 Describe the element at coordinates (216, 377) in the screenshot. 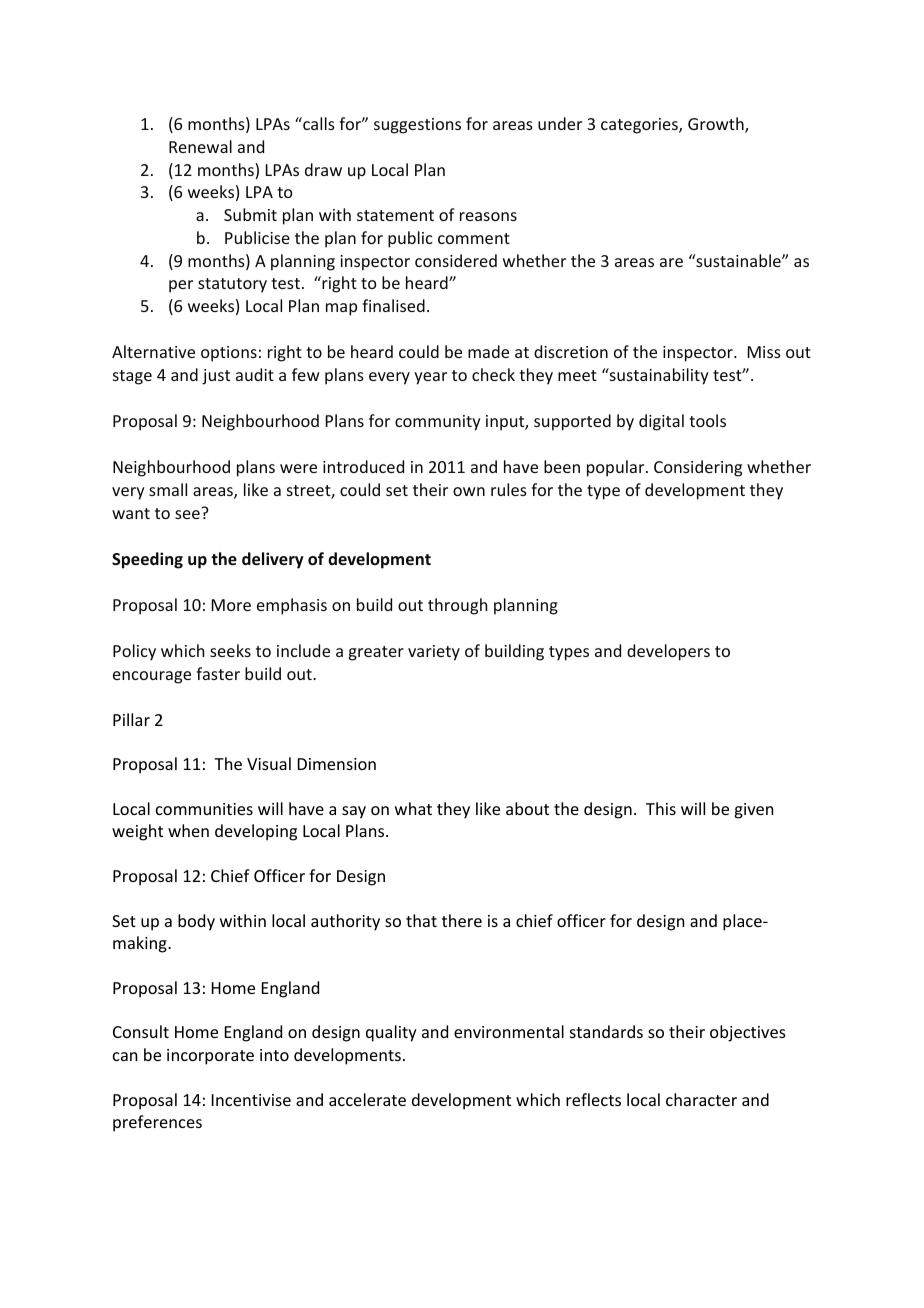

I see `just` at that location.
